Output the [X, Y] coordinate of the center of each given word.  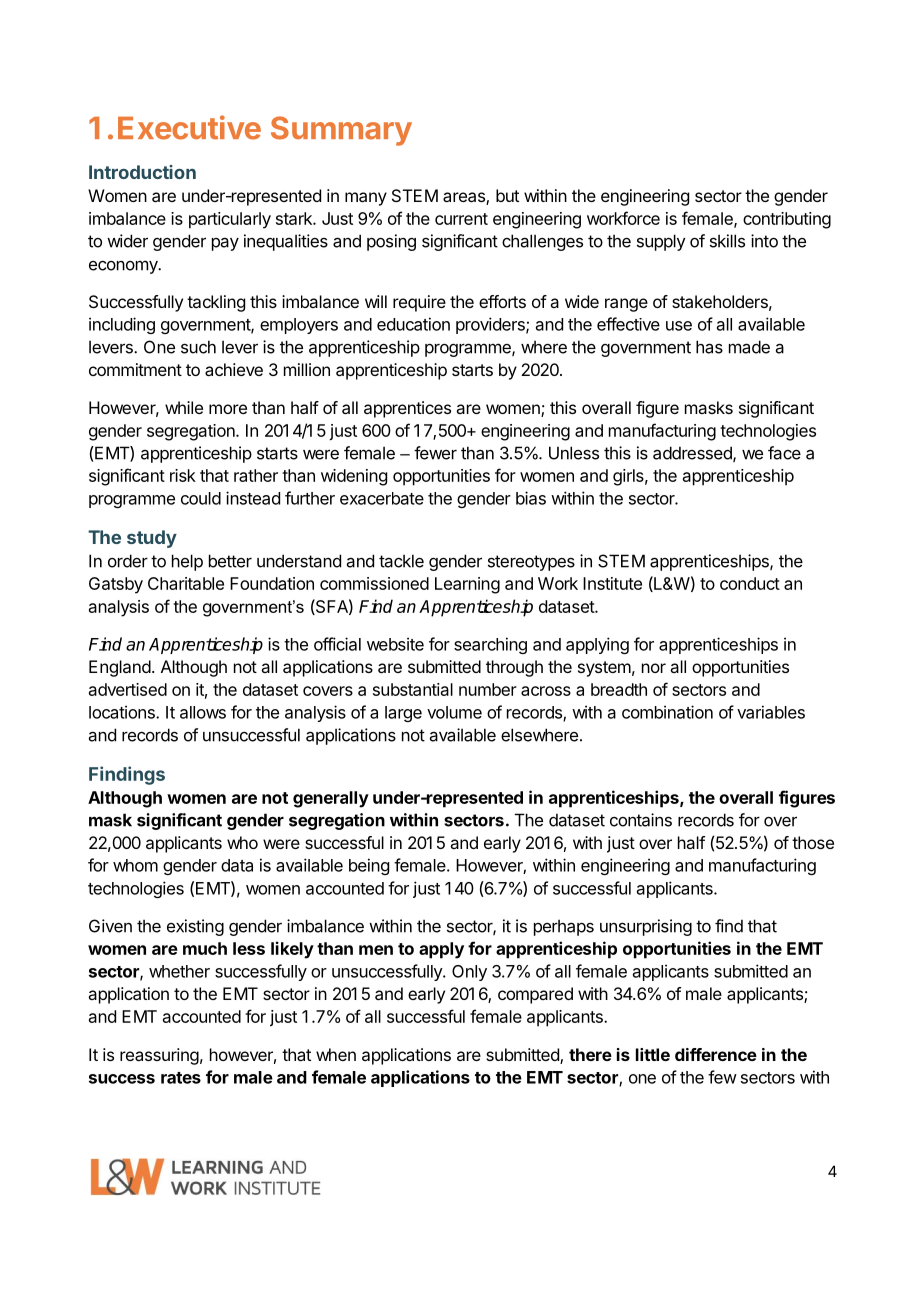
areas [465, 198]
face [784, 453]
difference [716, 1054]
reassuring [159, 1056]
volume [454, 712]
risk [183, 475]
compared [535, 995]
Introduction [142, 172]
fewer [435, 453]
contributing [787, 220]
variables [771, 712]
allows [203, 712]
